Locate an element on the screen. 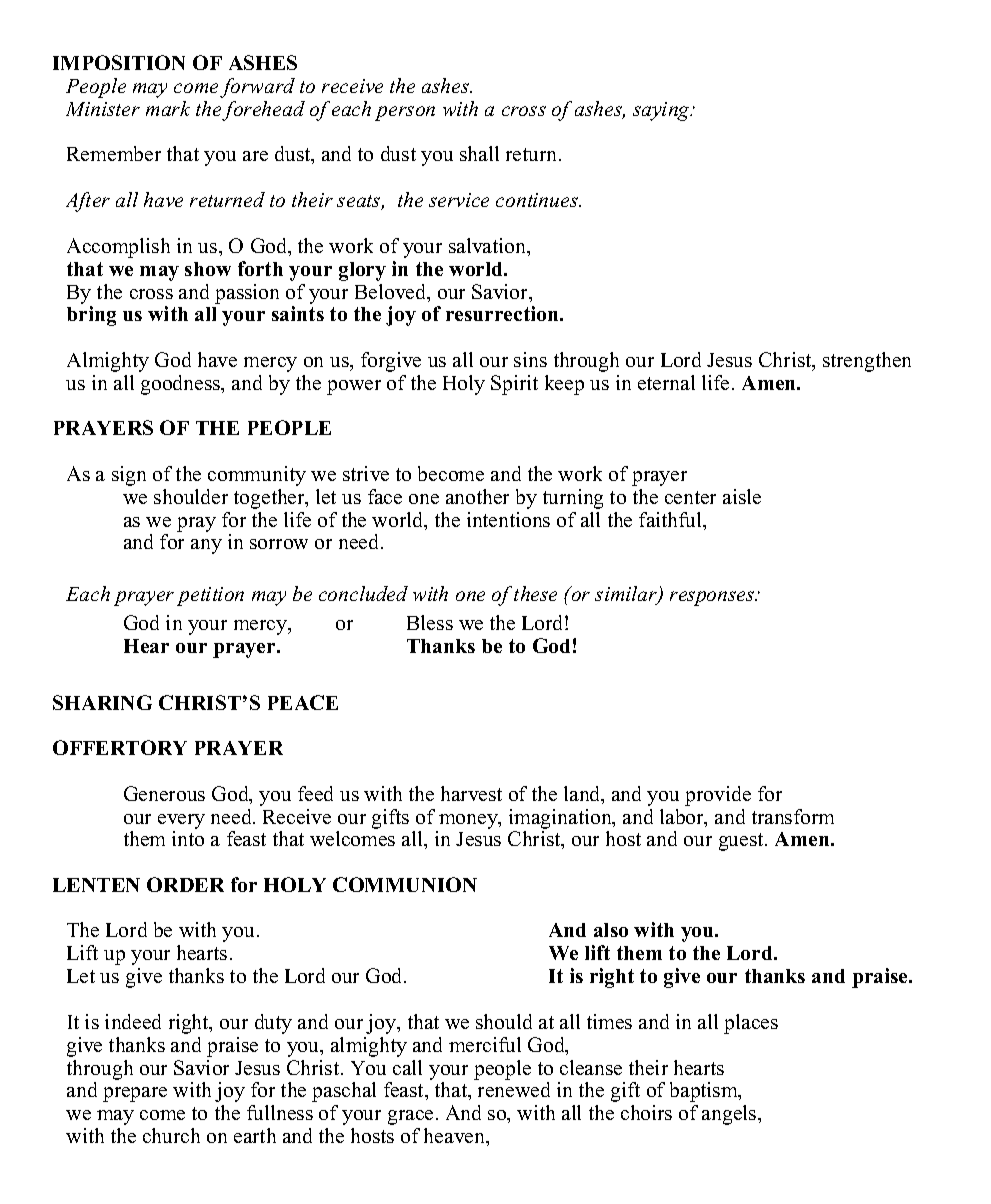 The image size is (991, 1204). petition is located at coordinates (210, 596).
